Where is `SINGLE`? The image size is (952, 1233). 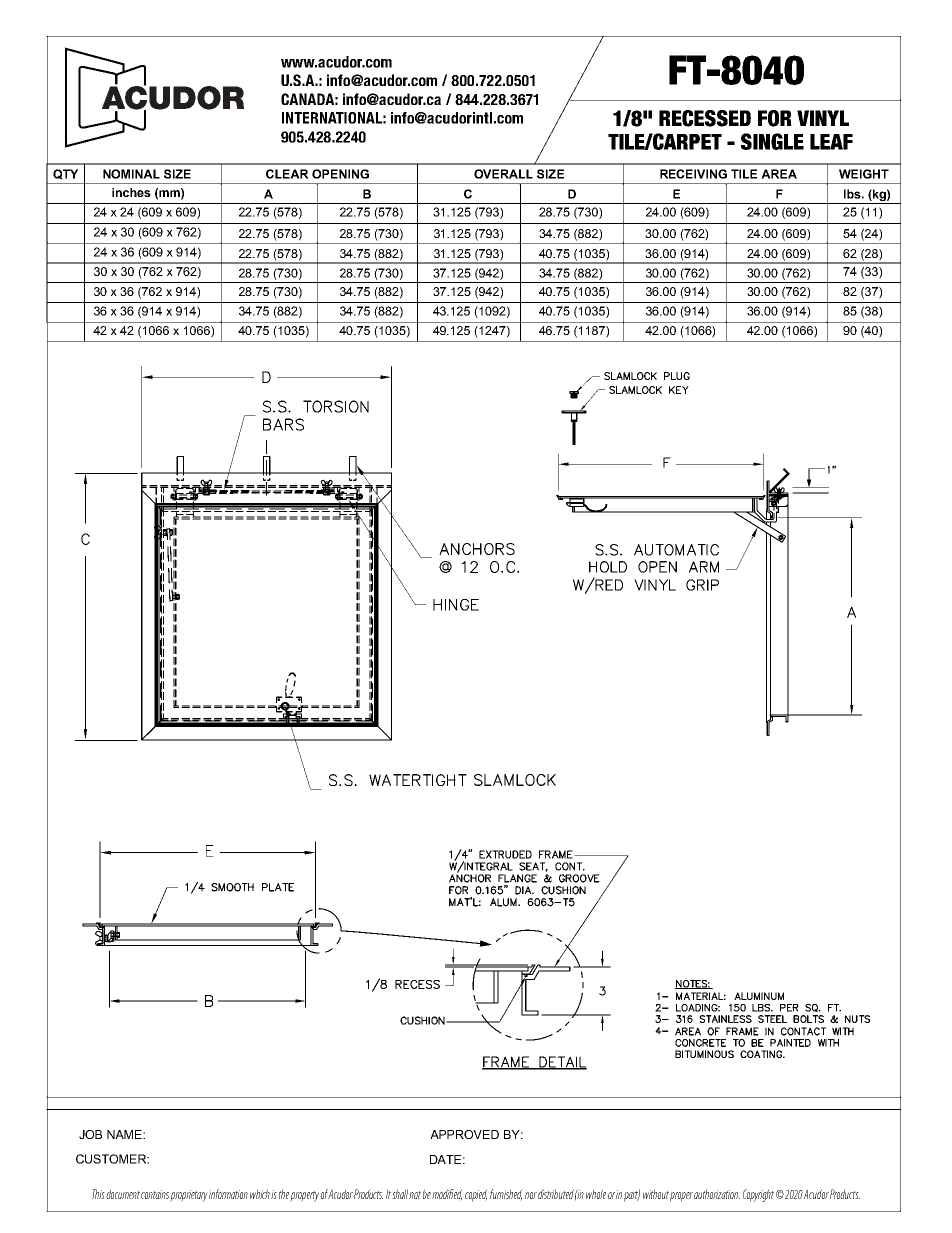 SINGLE is located at coordinates (772, 141).
